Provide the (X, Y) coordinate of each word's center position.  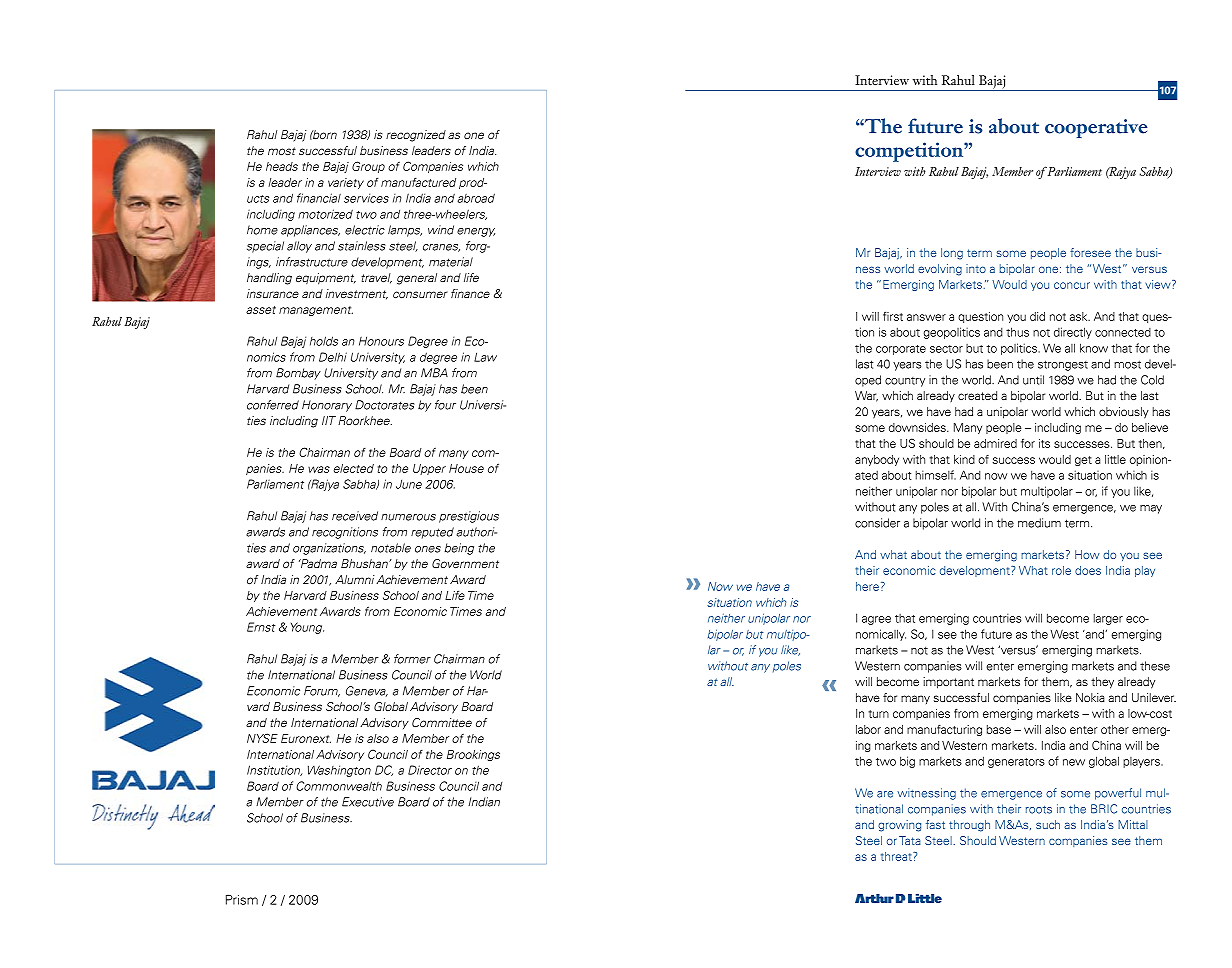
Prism (242, 900)
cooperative (1096, 128)
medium (1039, 523)
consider (877, 523)
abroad (476, 198)
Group (368, 167)
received (355, 516)
